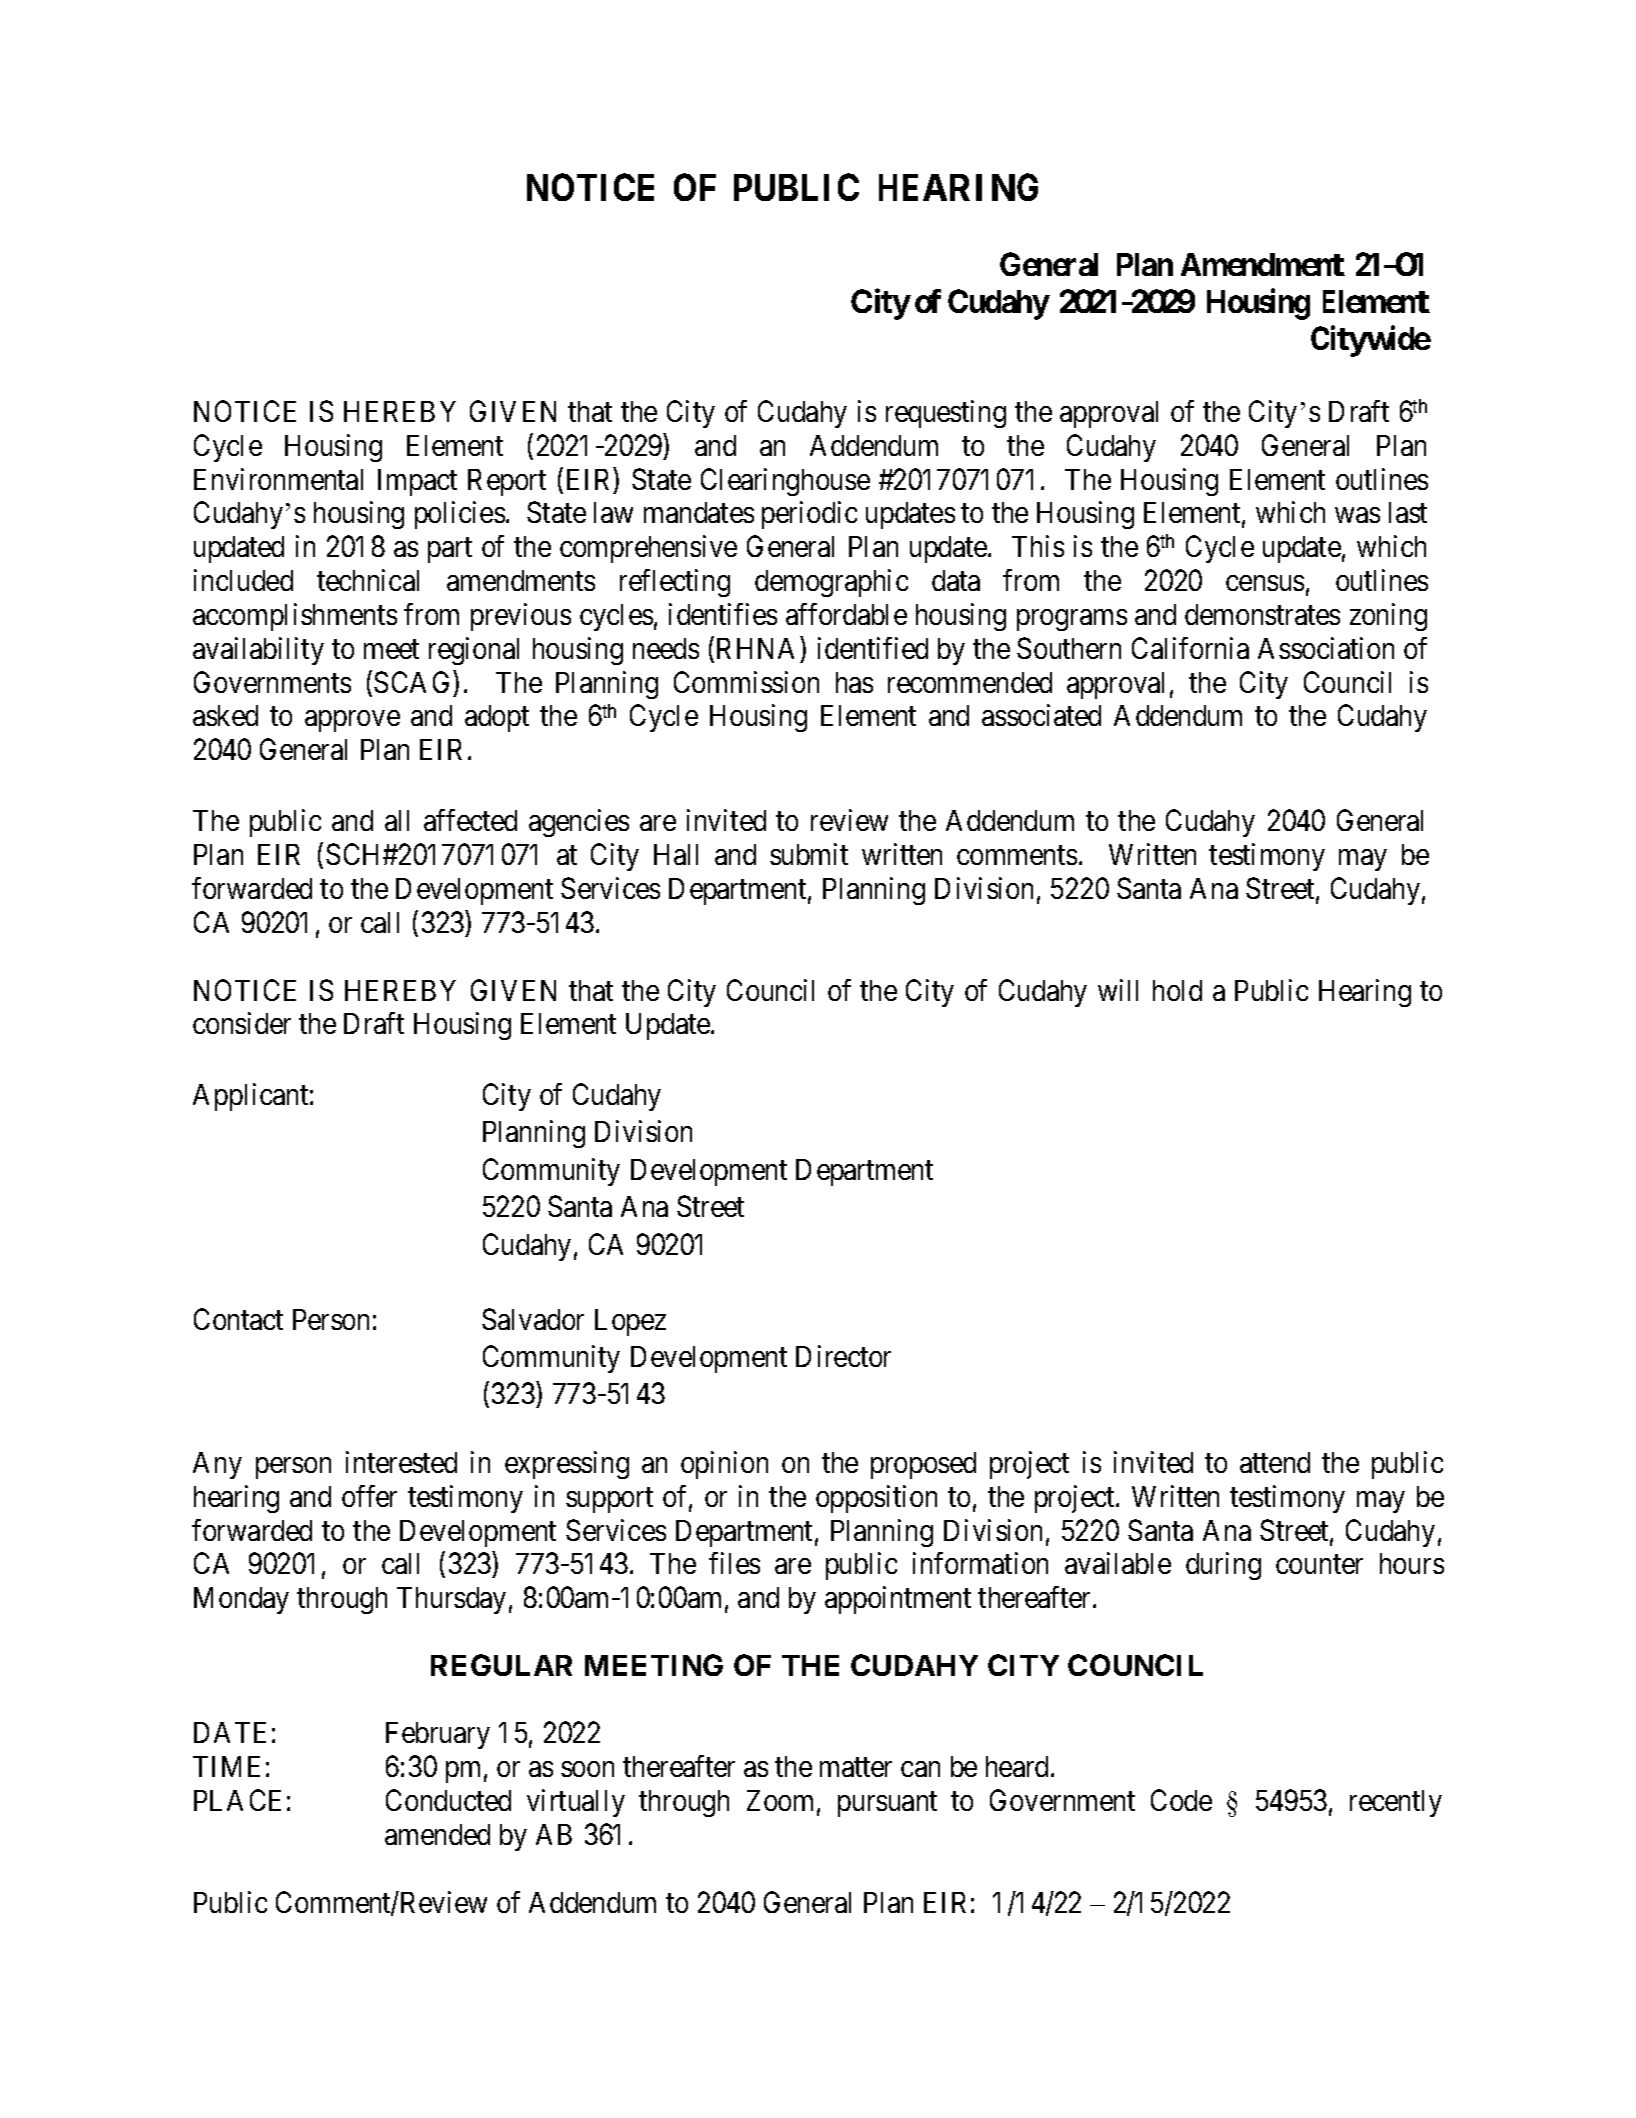  I want to click on Impact, so click(417, 482).
